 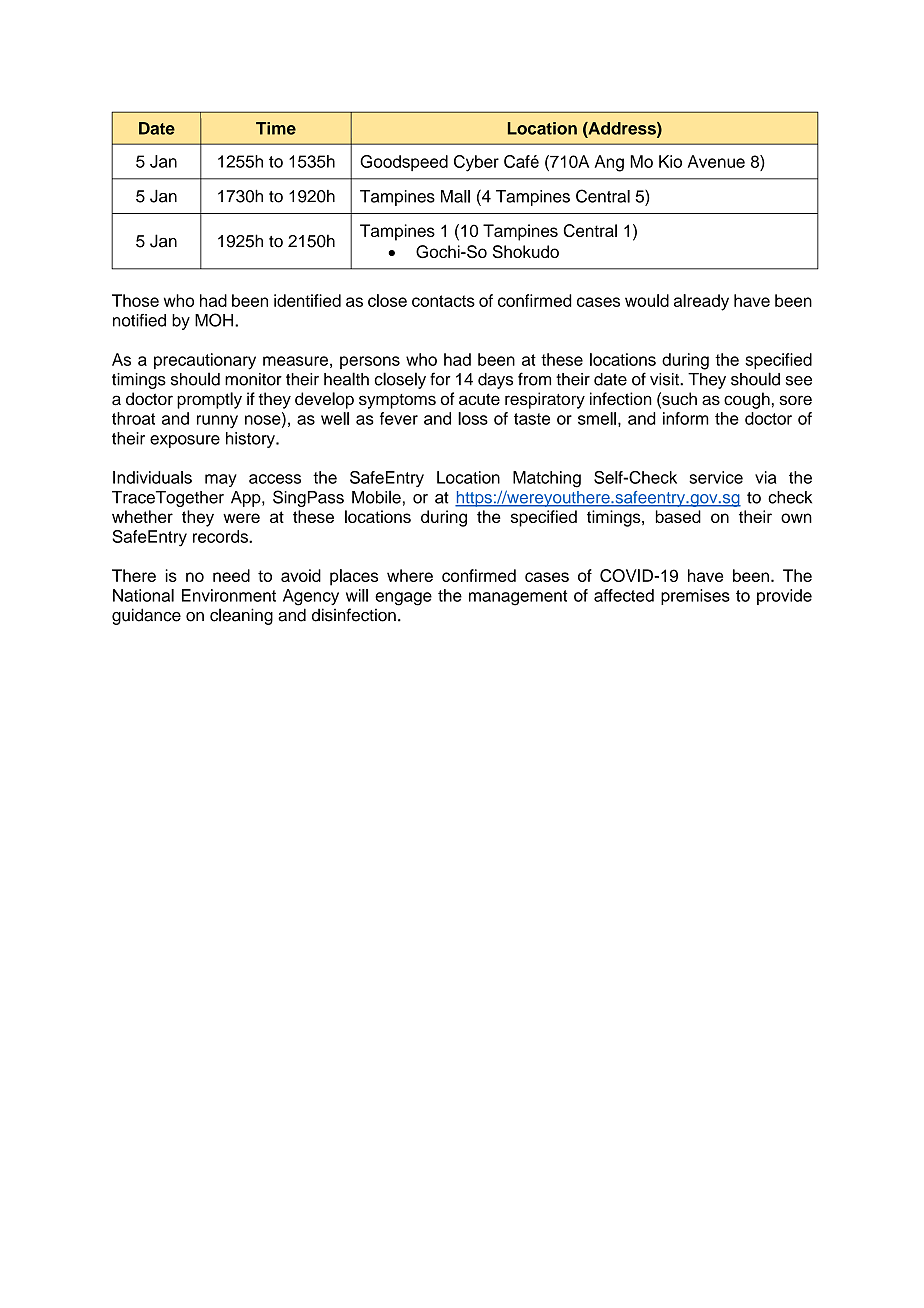 What do you see at coordinates (547, 479) in the screenshot?
I see `Matching` at bounding box center [547, 479].
